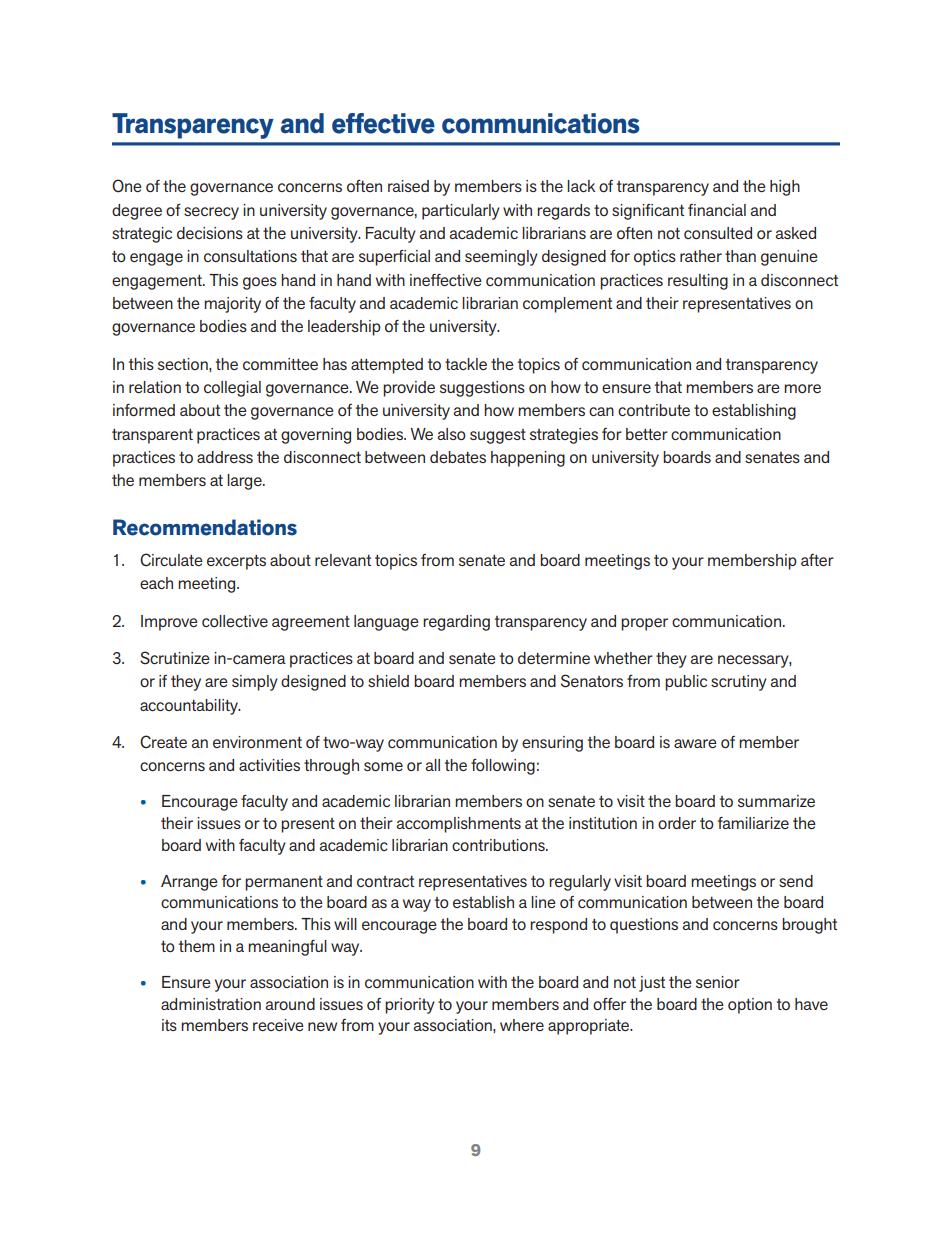 The height and width of the image is (1233, 952). What do you see at coordinates (717, 210) in the image?
I see `financial` at bounding box center [717, 210].
